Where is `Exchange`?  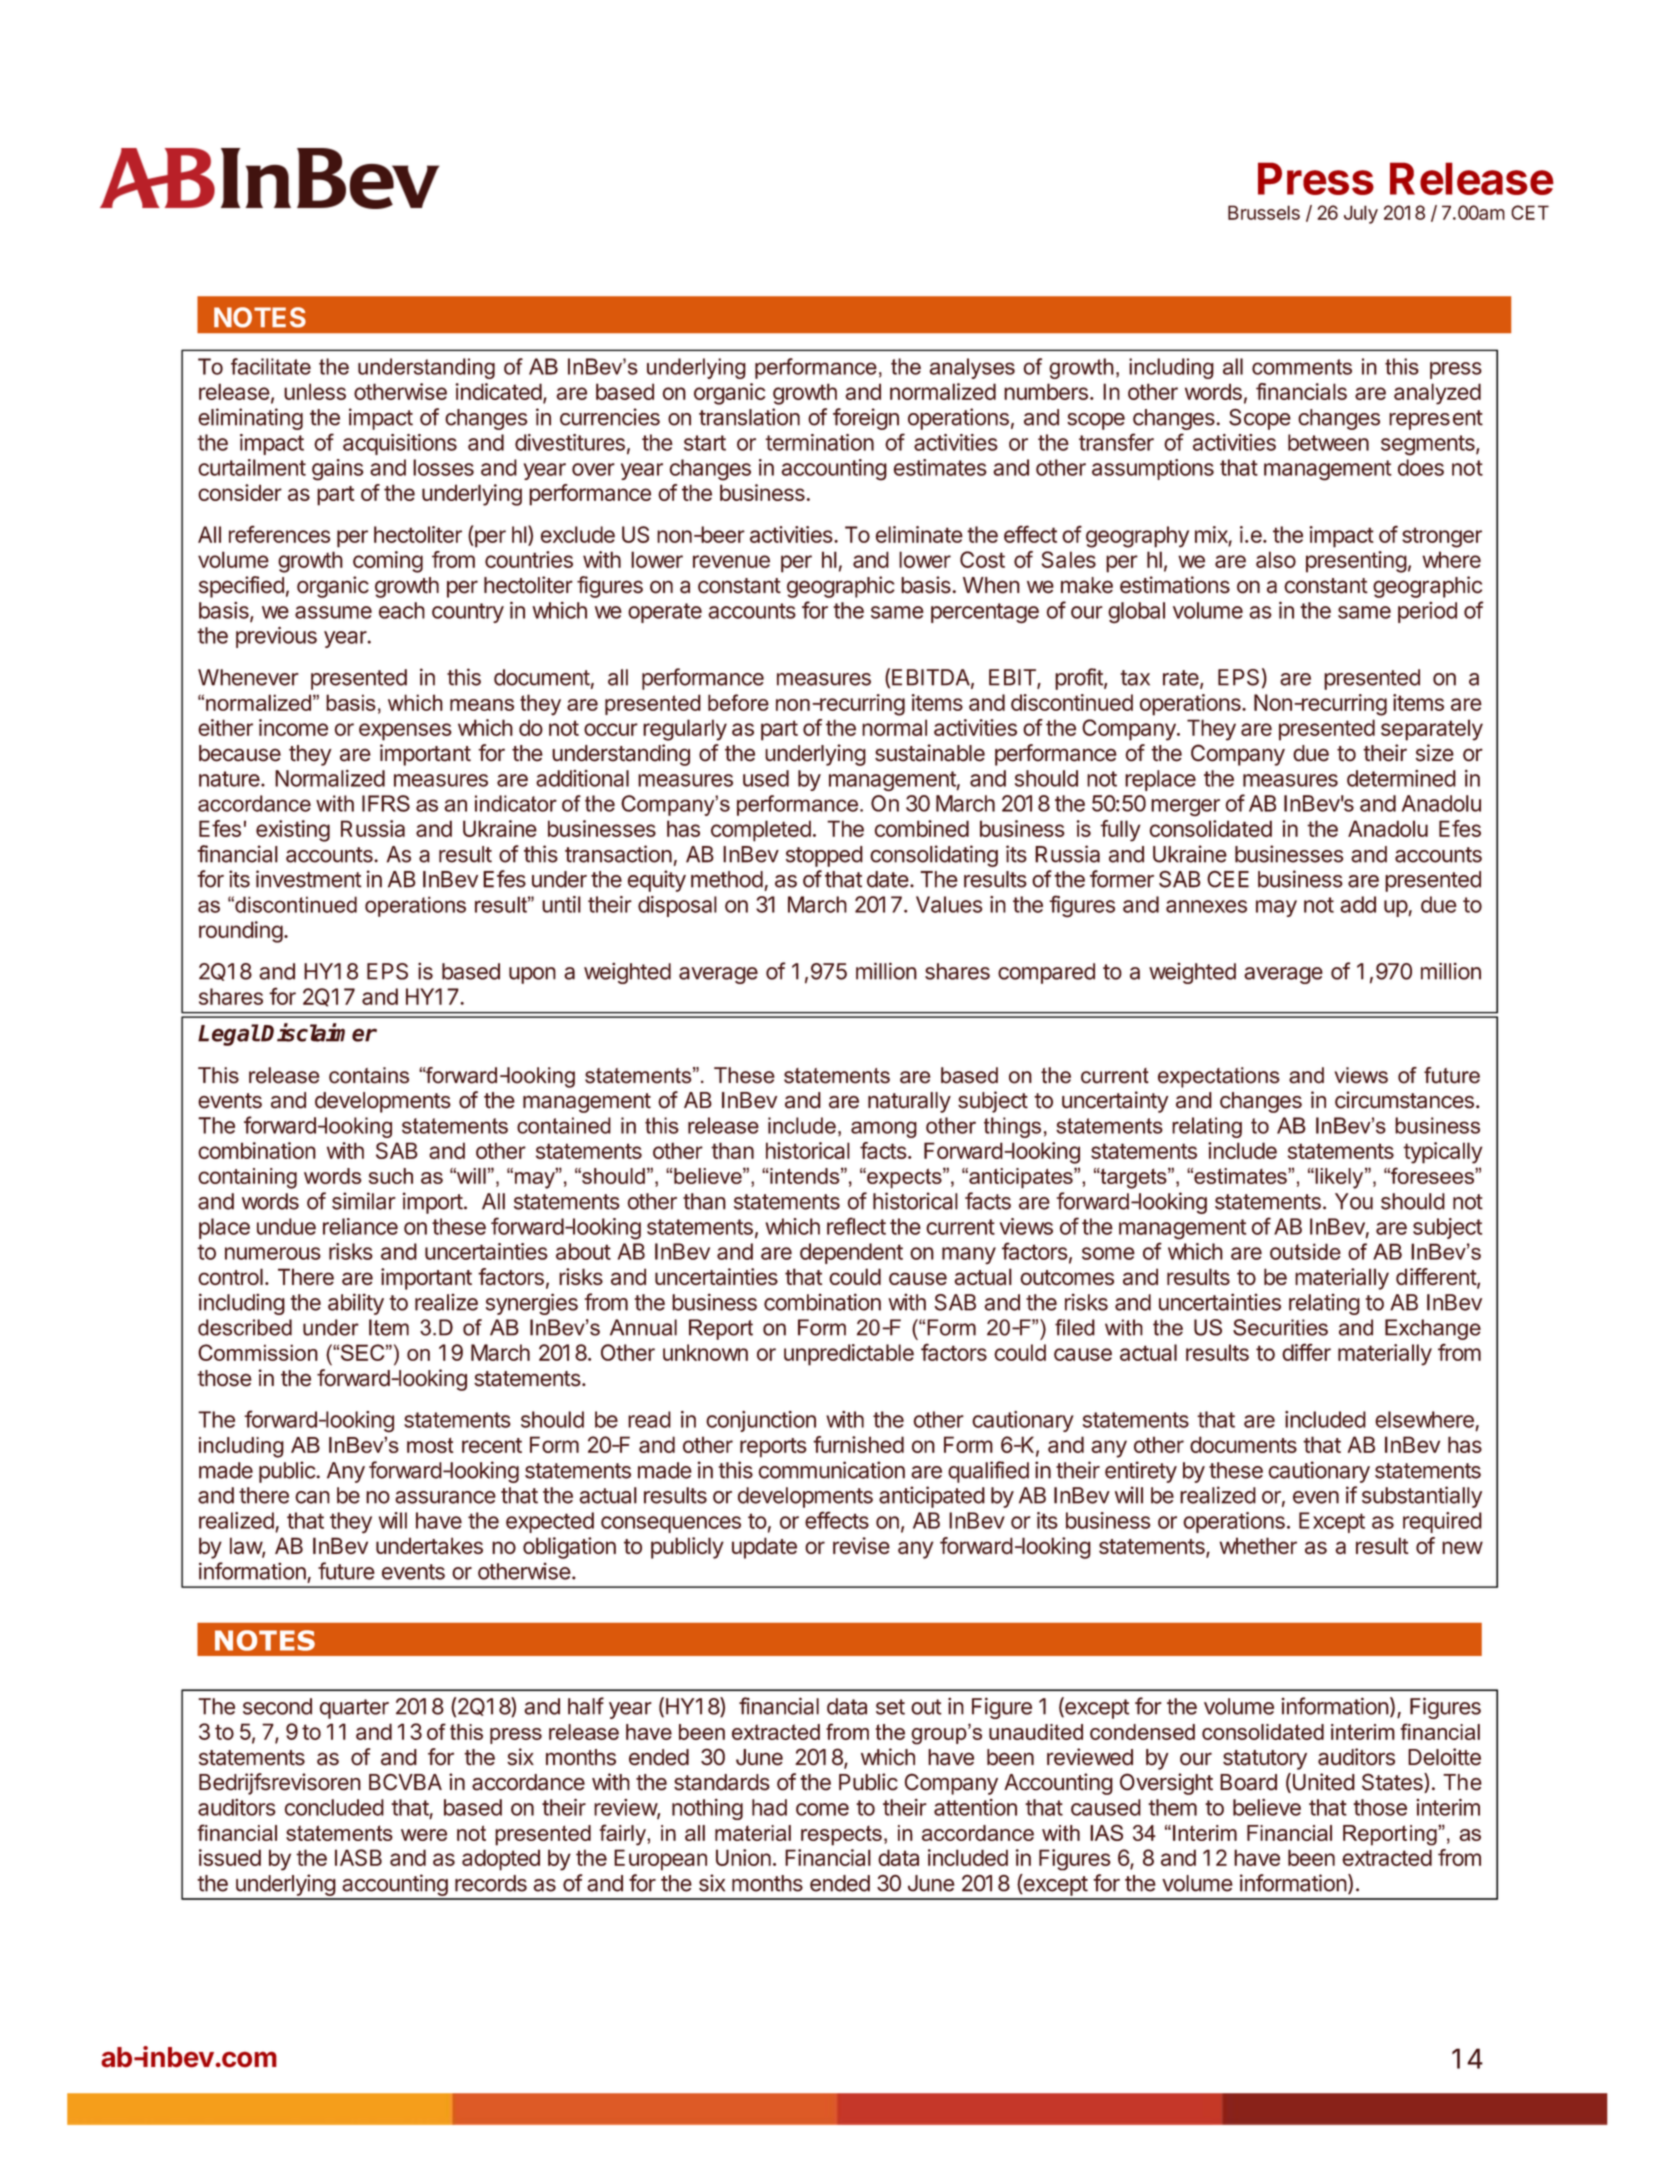 Exchange is located at coordinates (1433, 1329).
